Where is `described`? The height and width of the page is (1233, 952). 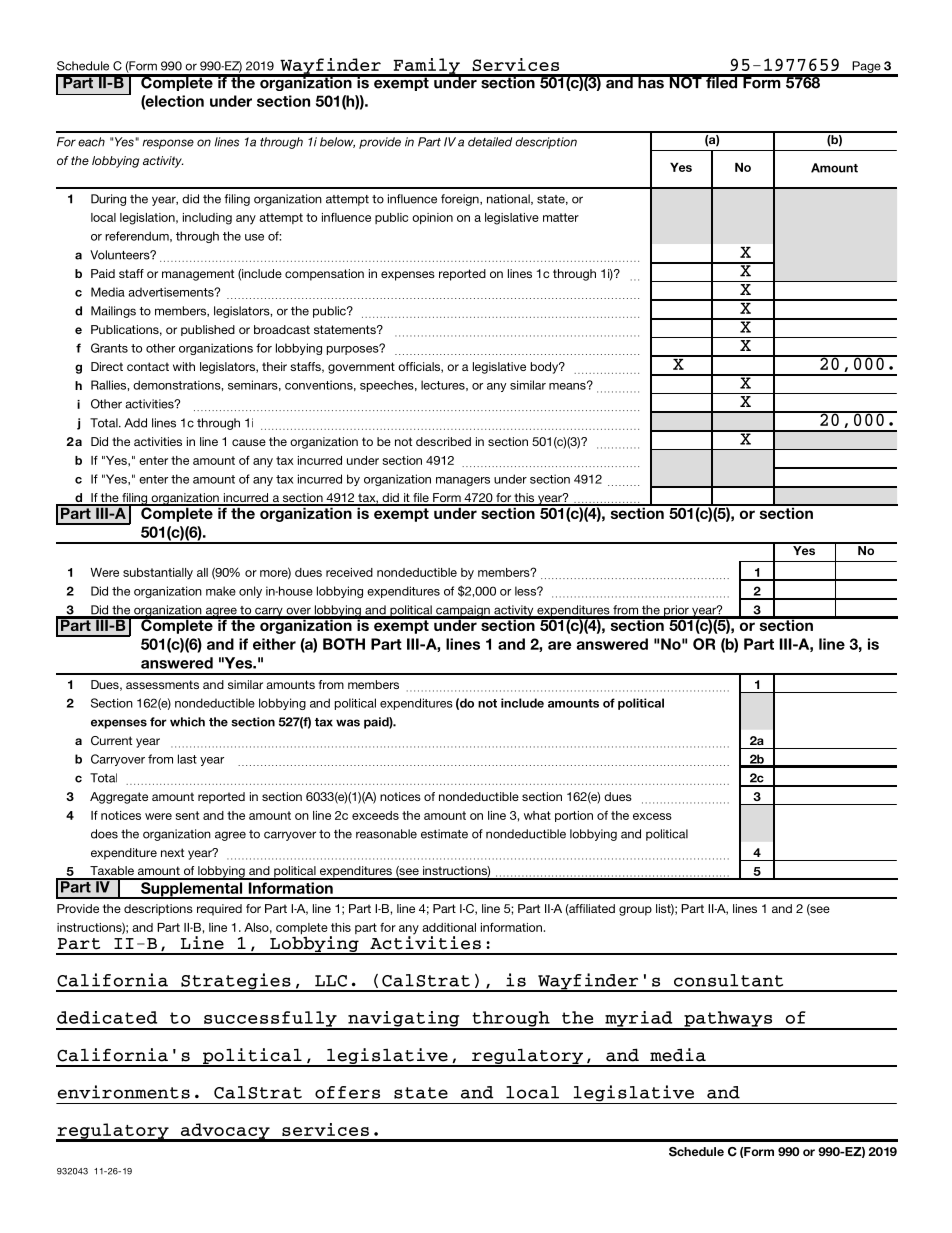 described is located at coordinates (443, 441).
